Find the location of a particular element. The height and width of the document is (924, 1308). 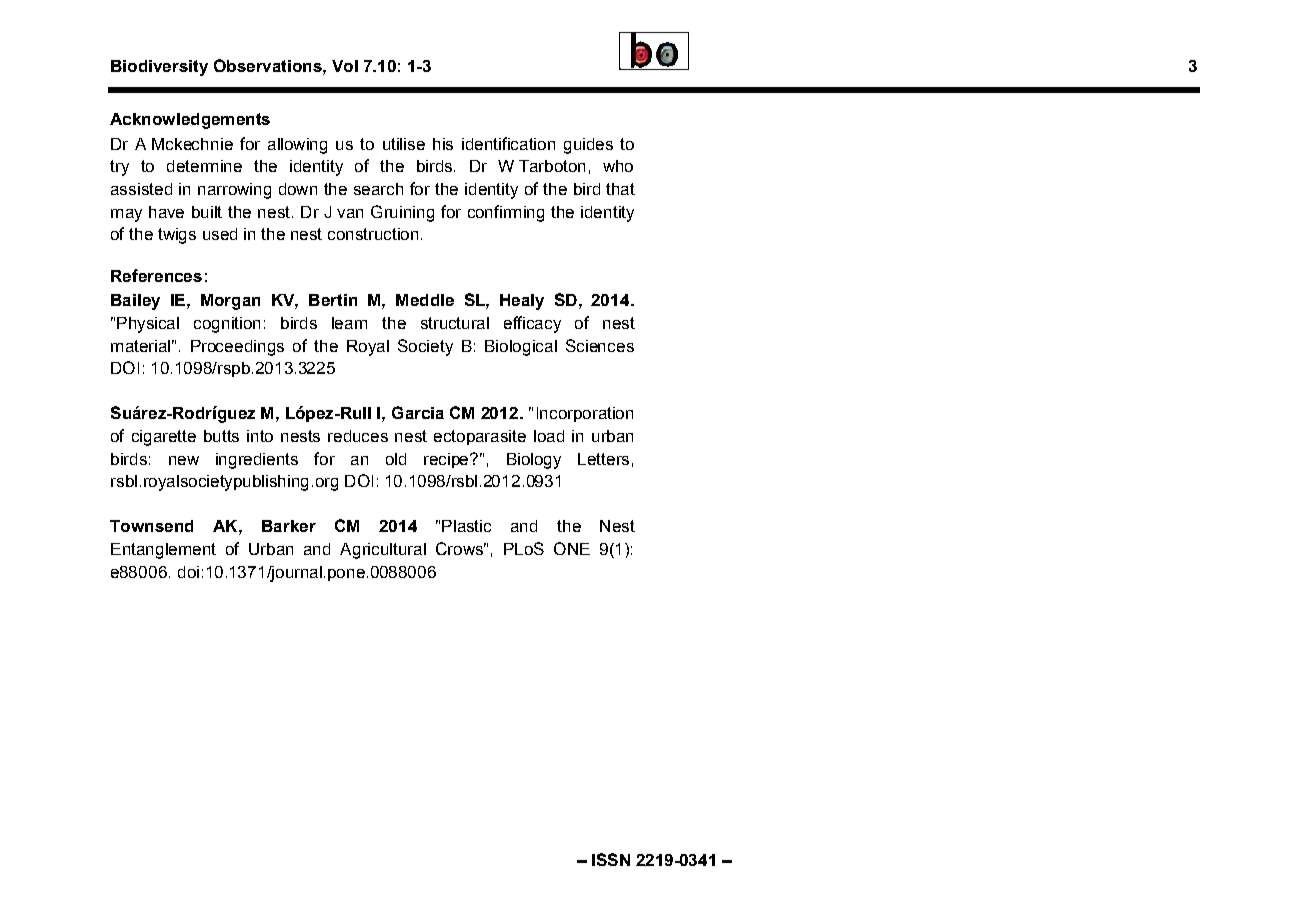

Vol is located at coordinates (345, 66).
